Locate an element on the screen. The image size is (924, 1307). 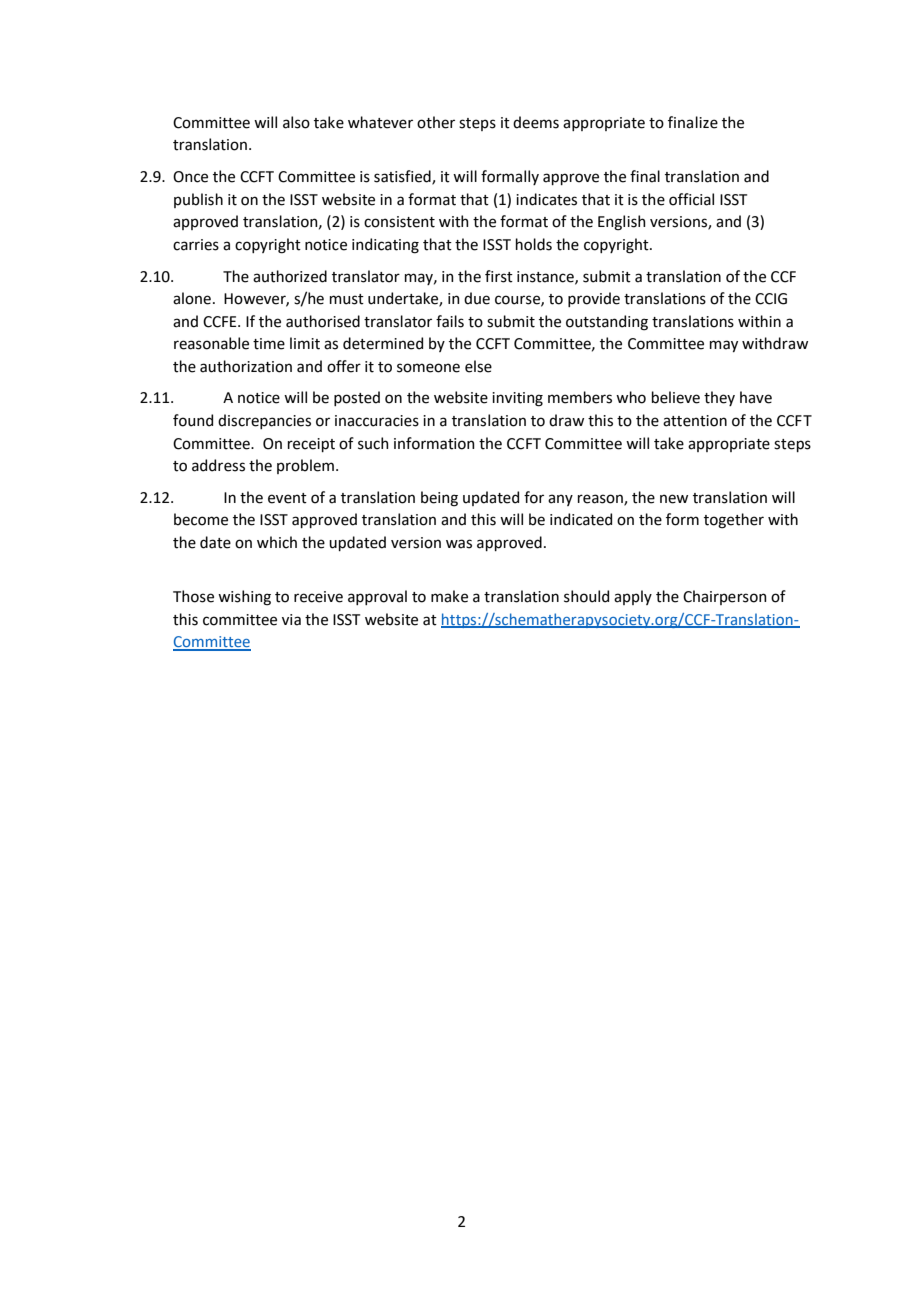
also is located at coordinates (296, 122).
